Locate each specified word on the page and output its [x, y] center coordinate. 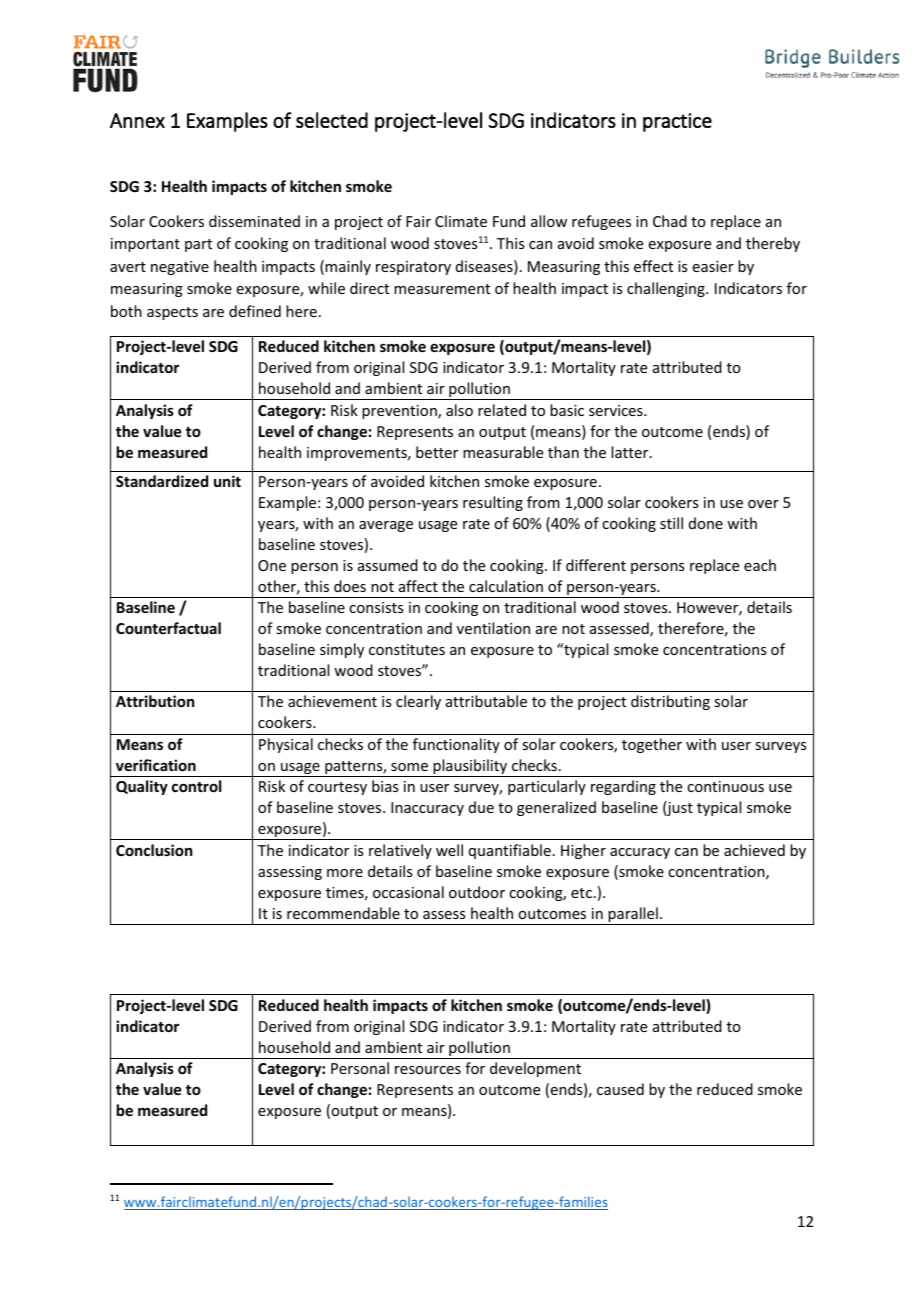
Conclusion [154, 850]
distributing [670, 702]
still [671, 523]
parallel [633, 916]
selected [332, 120]
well [449, 850]
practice [677, 122]
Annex [137, 120]
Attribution [155, 701]
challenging [667, 289]
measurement [442, 289]
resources [428, 1070]
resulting [493, 503]
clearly [418, 702]
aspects [172, 313]
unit [227, 481]
